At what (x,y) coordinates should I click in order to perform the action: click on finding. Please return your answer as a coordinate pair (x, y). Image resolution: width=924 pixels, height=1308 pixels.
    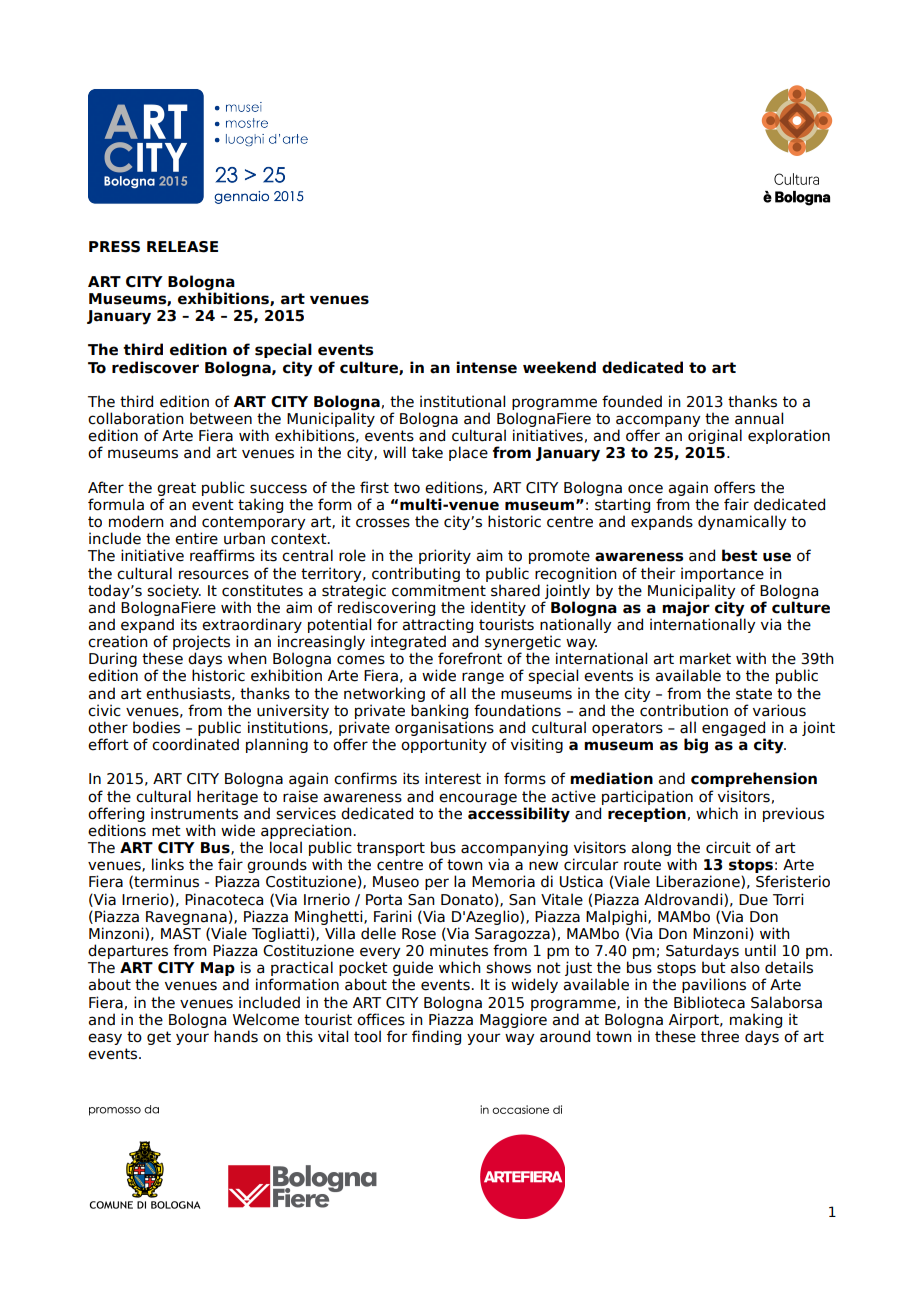
    Looking at the image, I should click on (436, 1037).
